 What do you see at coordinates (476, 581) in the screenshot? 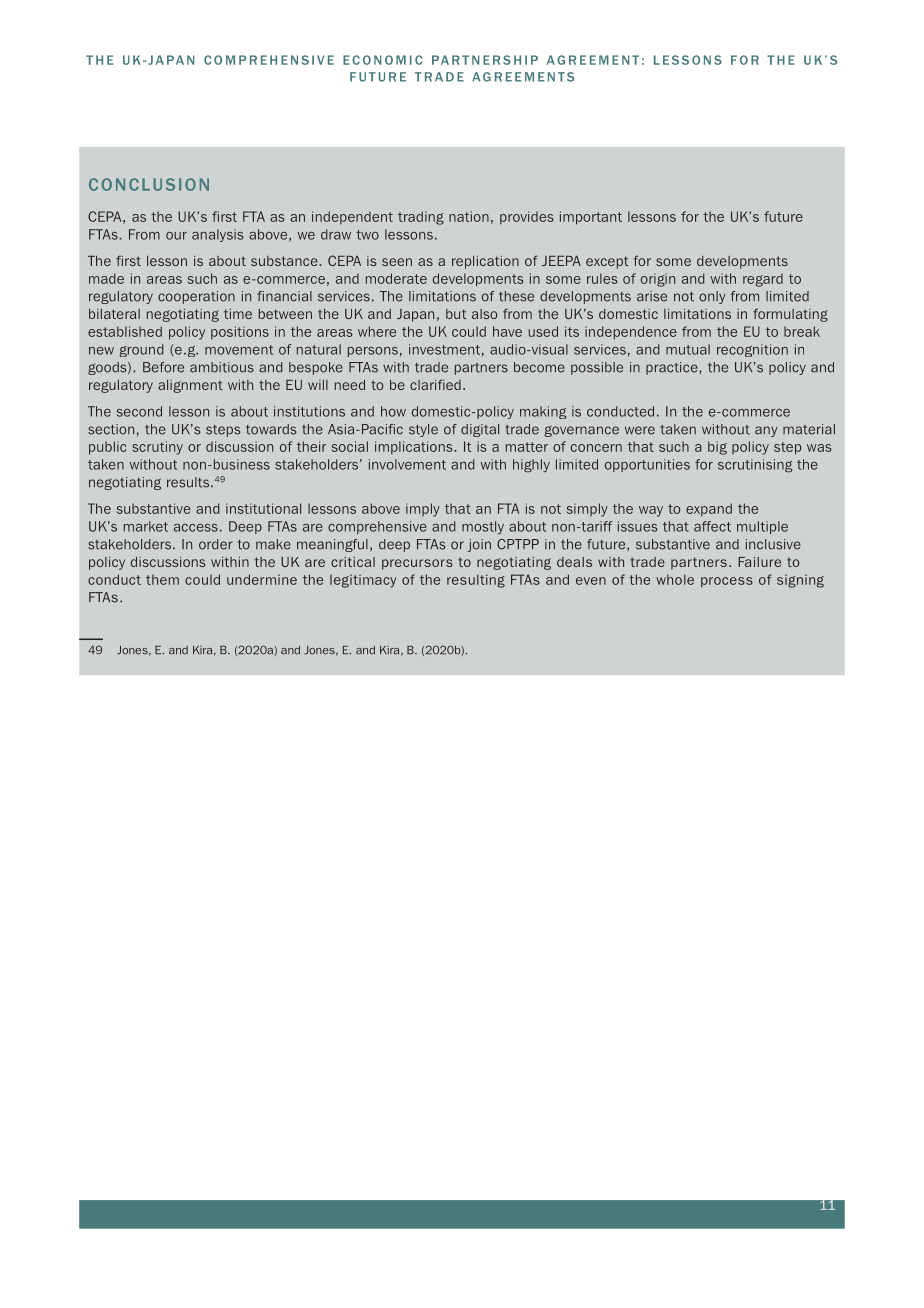
I see `resulting` at bounding box center [476, 581].
